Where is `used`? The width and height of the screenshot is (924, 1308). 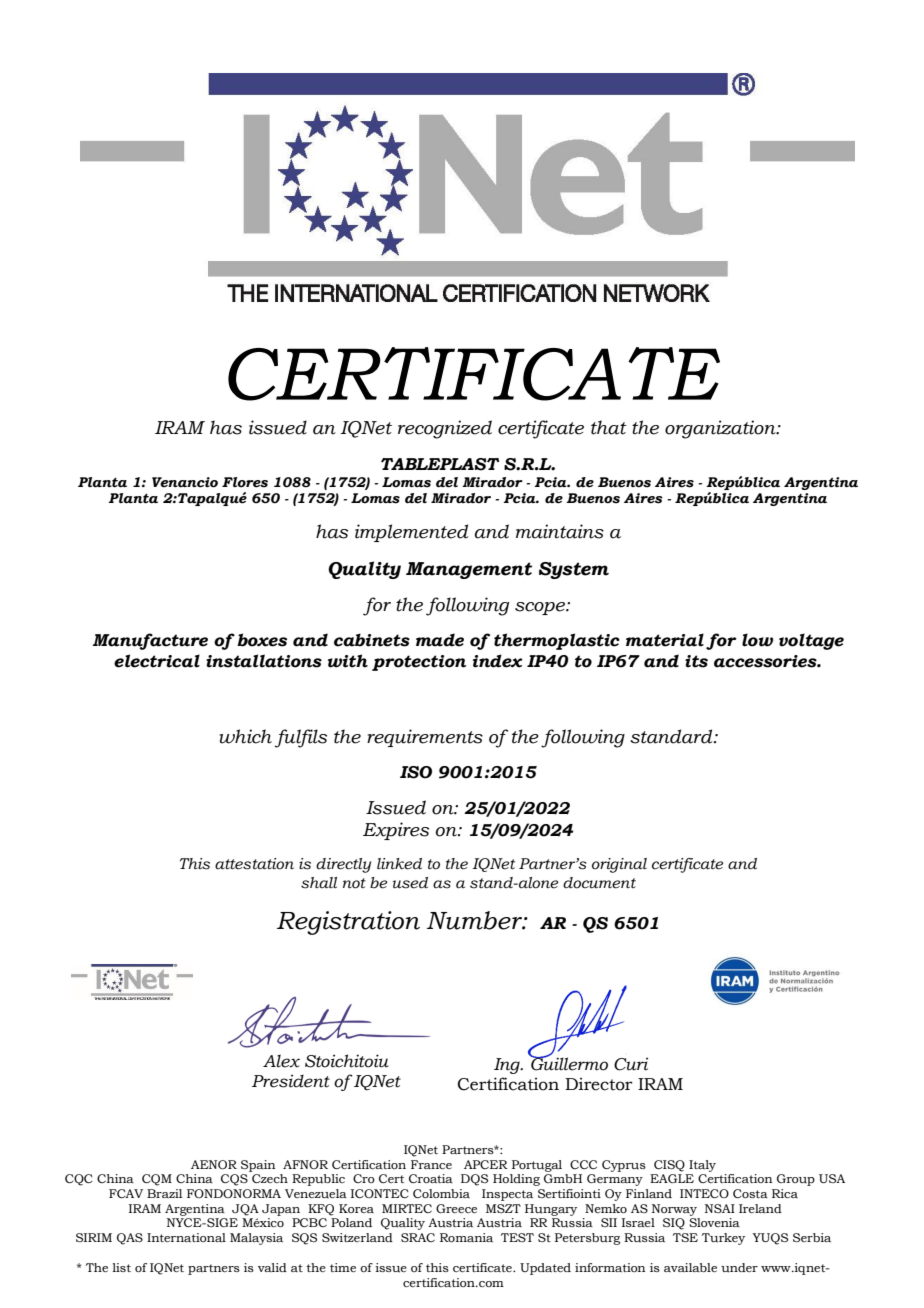 used is located at coordinates (410, 883).
